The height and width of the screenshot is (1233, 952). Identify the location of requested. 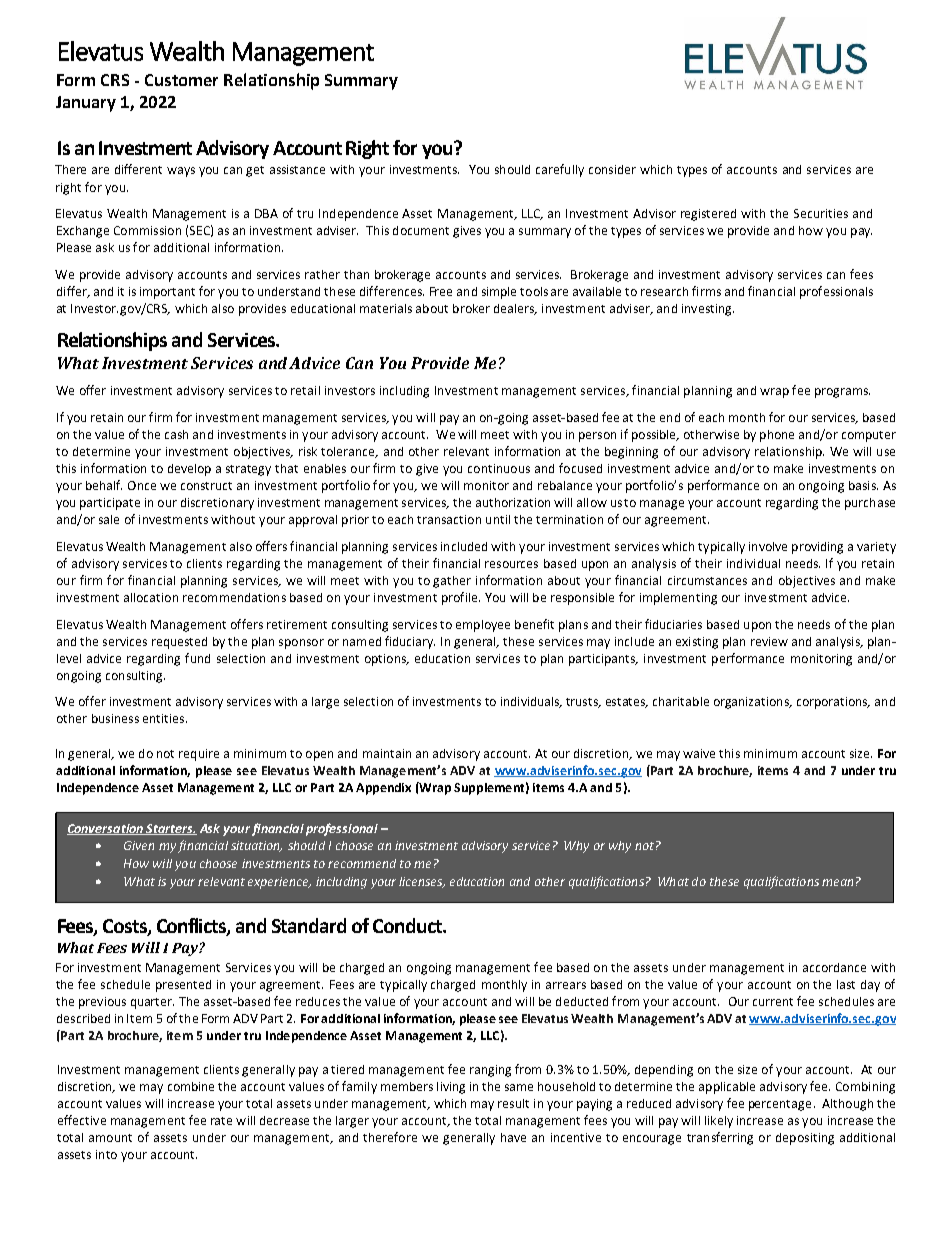
(179, 643).
